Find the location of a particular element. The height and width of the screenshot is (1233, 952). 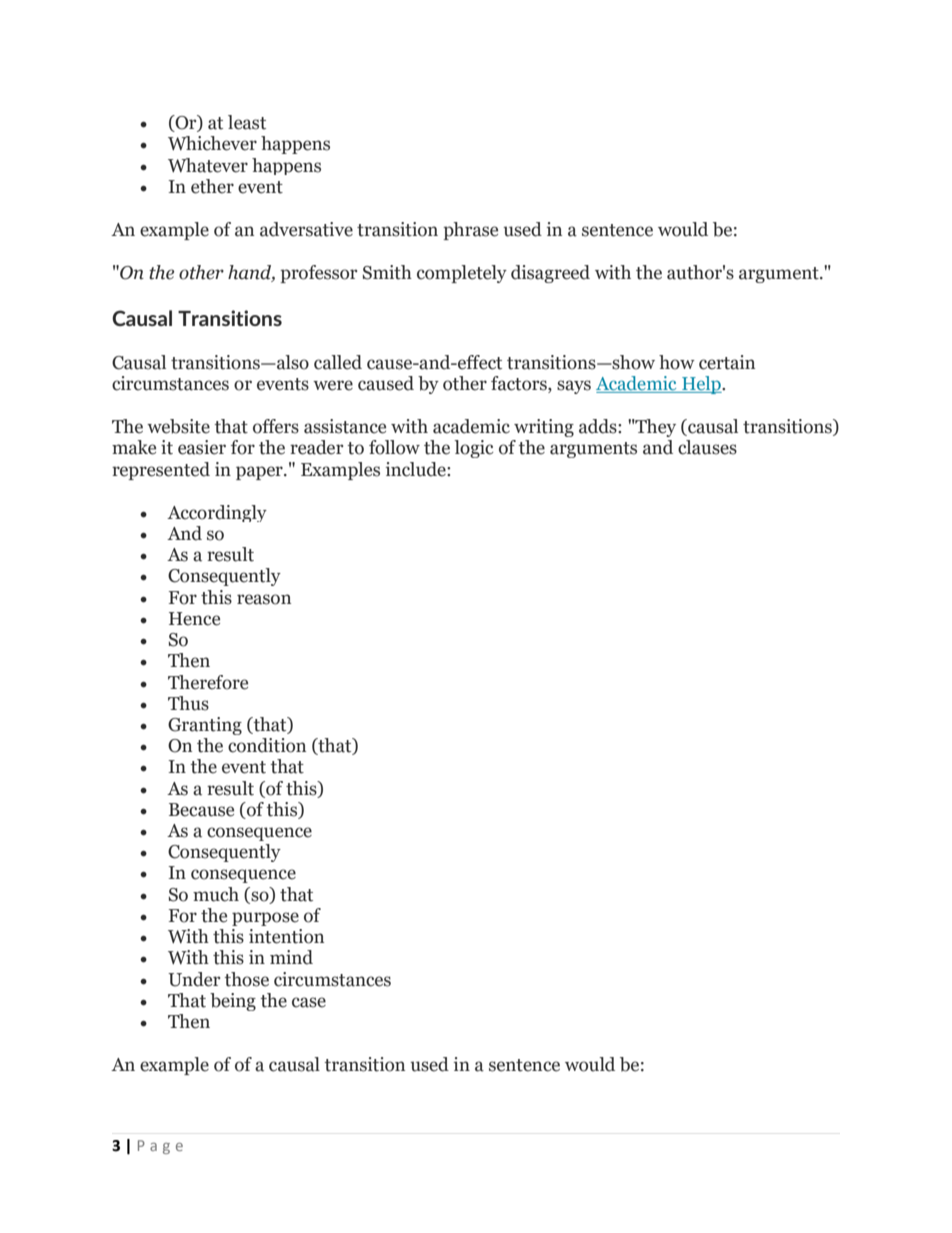

disagreed is located at coordinates (550, 274).
